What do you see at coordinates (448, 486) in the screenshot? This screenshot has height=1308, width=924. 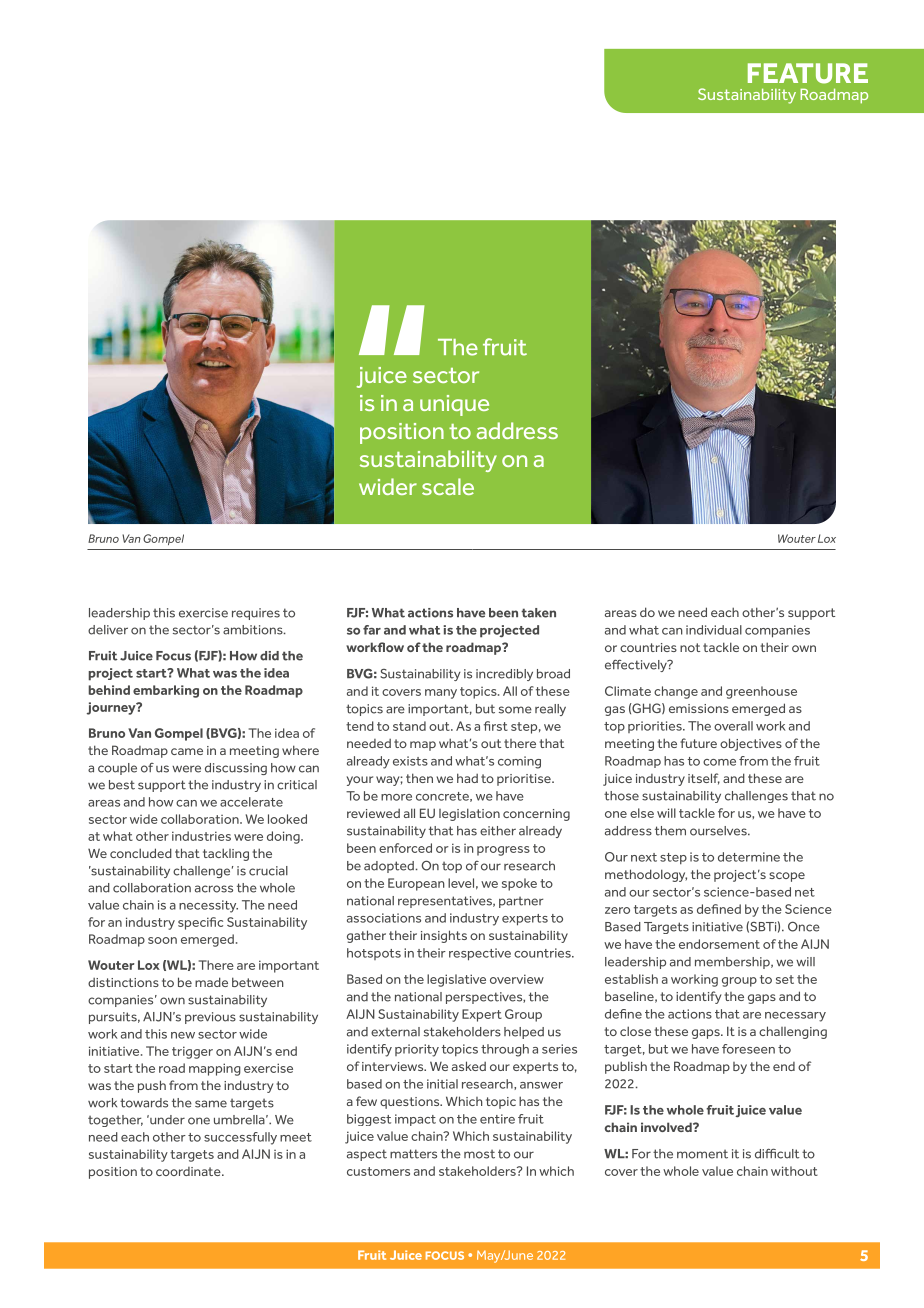 I see `scale` at bounding box center [448, 486].
